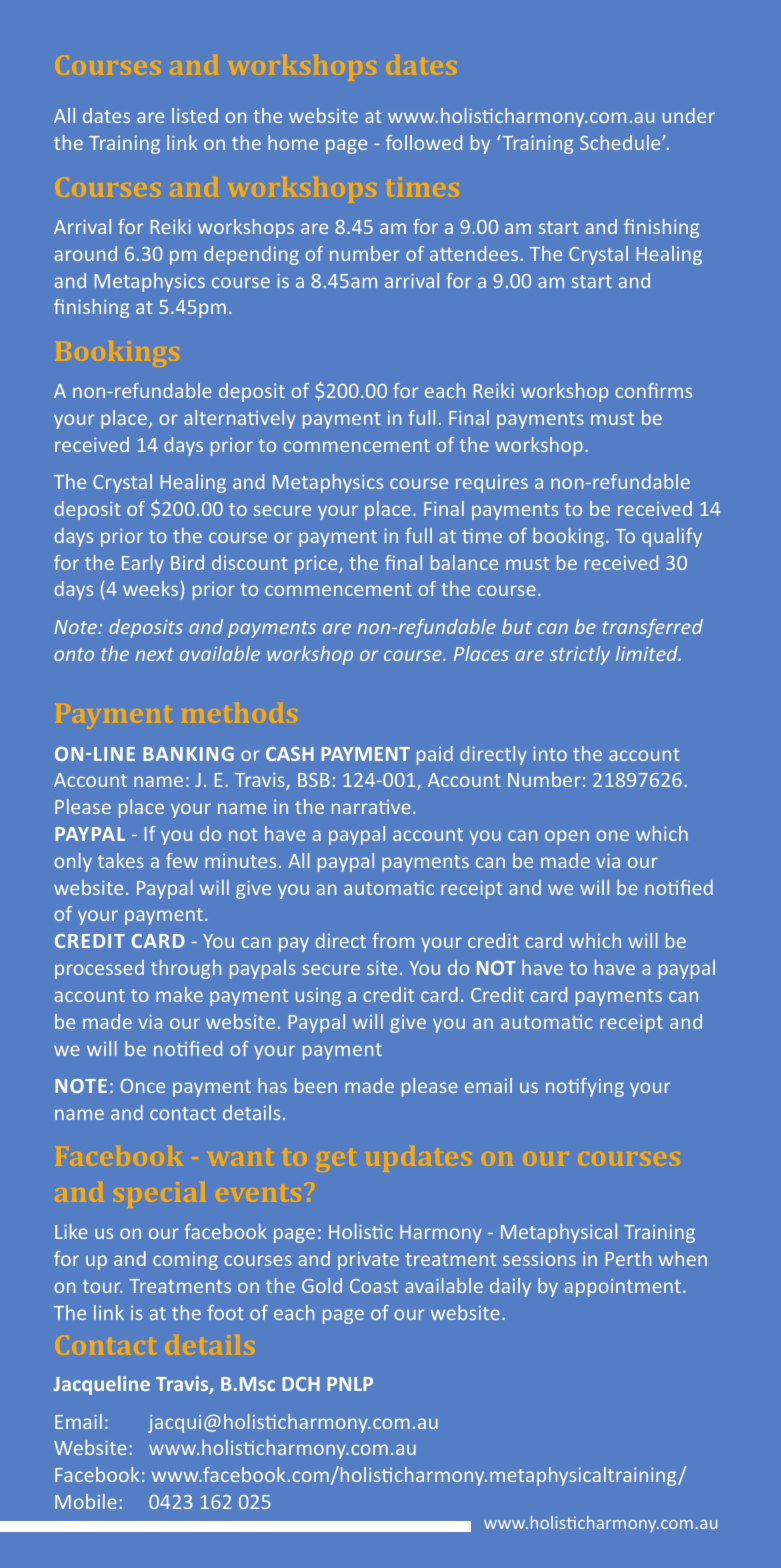  I want to click on DCH, so click(301, 1384).
